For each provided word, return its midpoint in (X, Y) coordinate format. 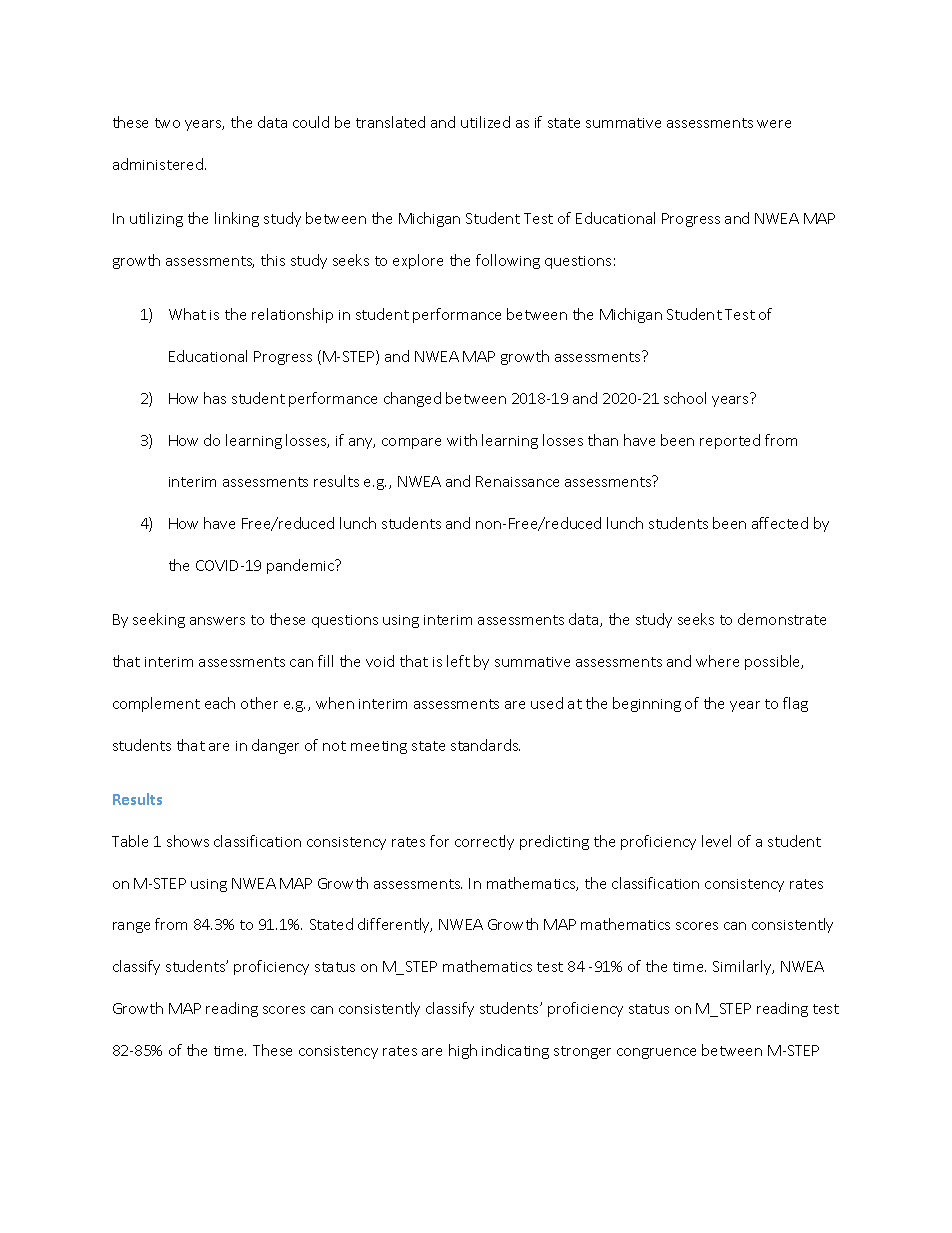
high (463, 1051)
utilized (485, 122)
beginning (647, 704)
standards (485, 745)
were (774, 124)
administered (158, 164)
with (462, 440)
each (220, 703)
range (131, 927)
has (215, 398)
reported (730, 441)
